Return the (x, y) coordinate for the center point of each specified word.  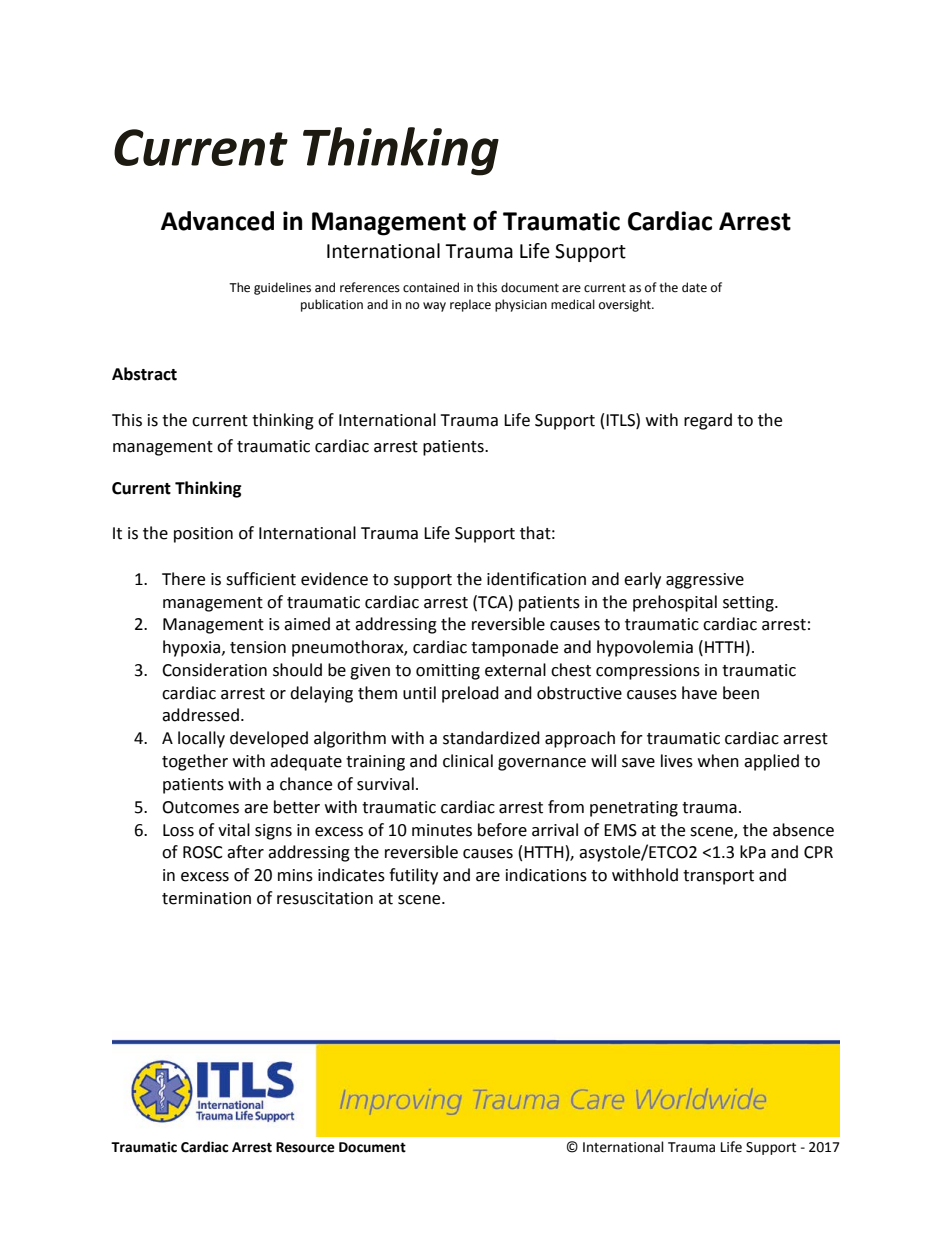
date (694, 287)
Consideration (214, 670)
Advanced (217, 221)
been (741, 693)
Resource (305, 1147)
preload (470, 694)
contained (431, 287)
